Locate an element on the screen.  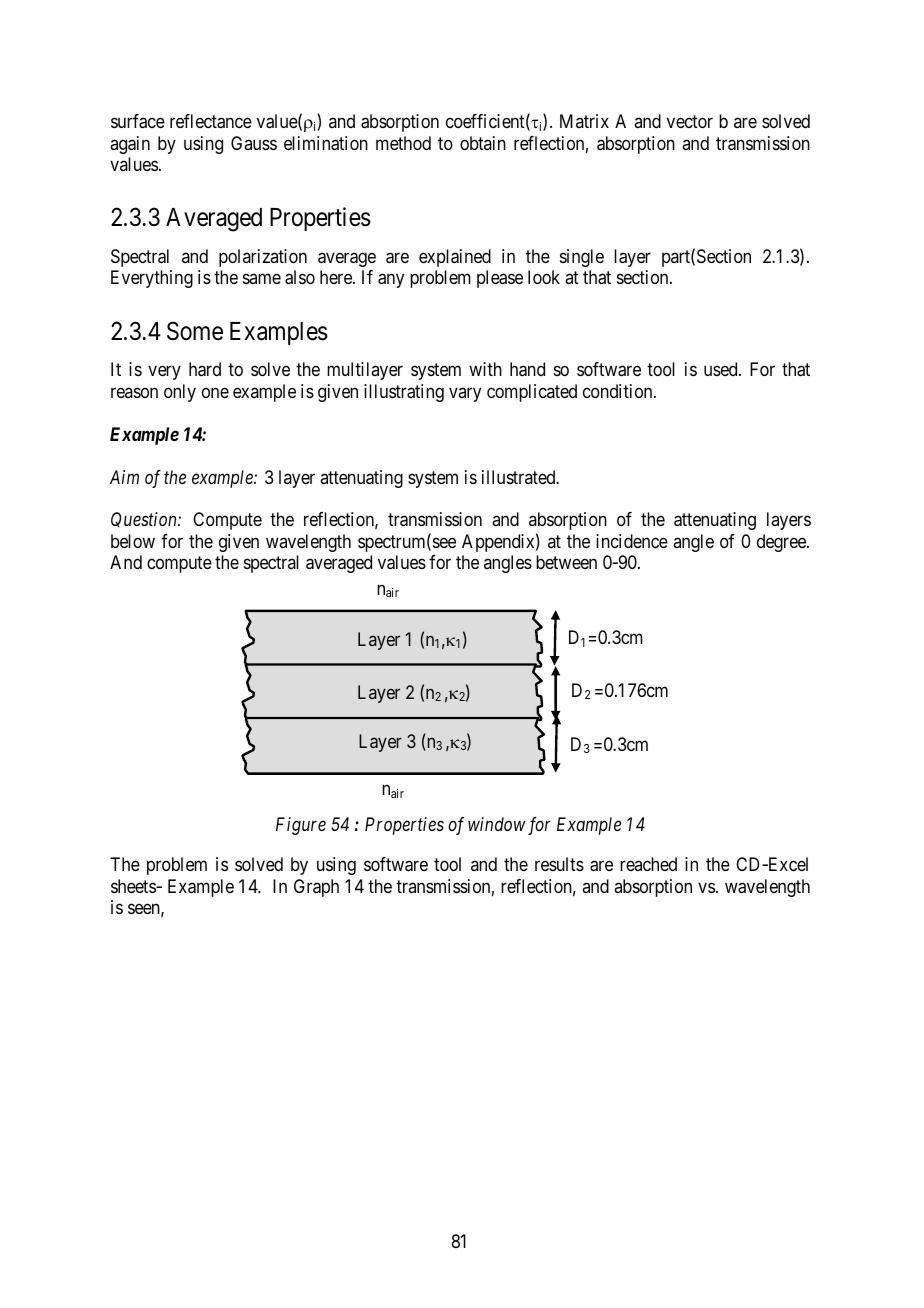
vary is located at coordinates (465, 394).
